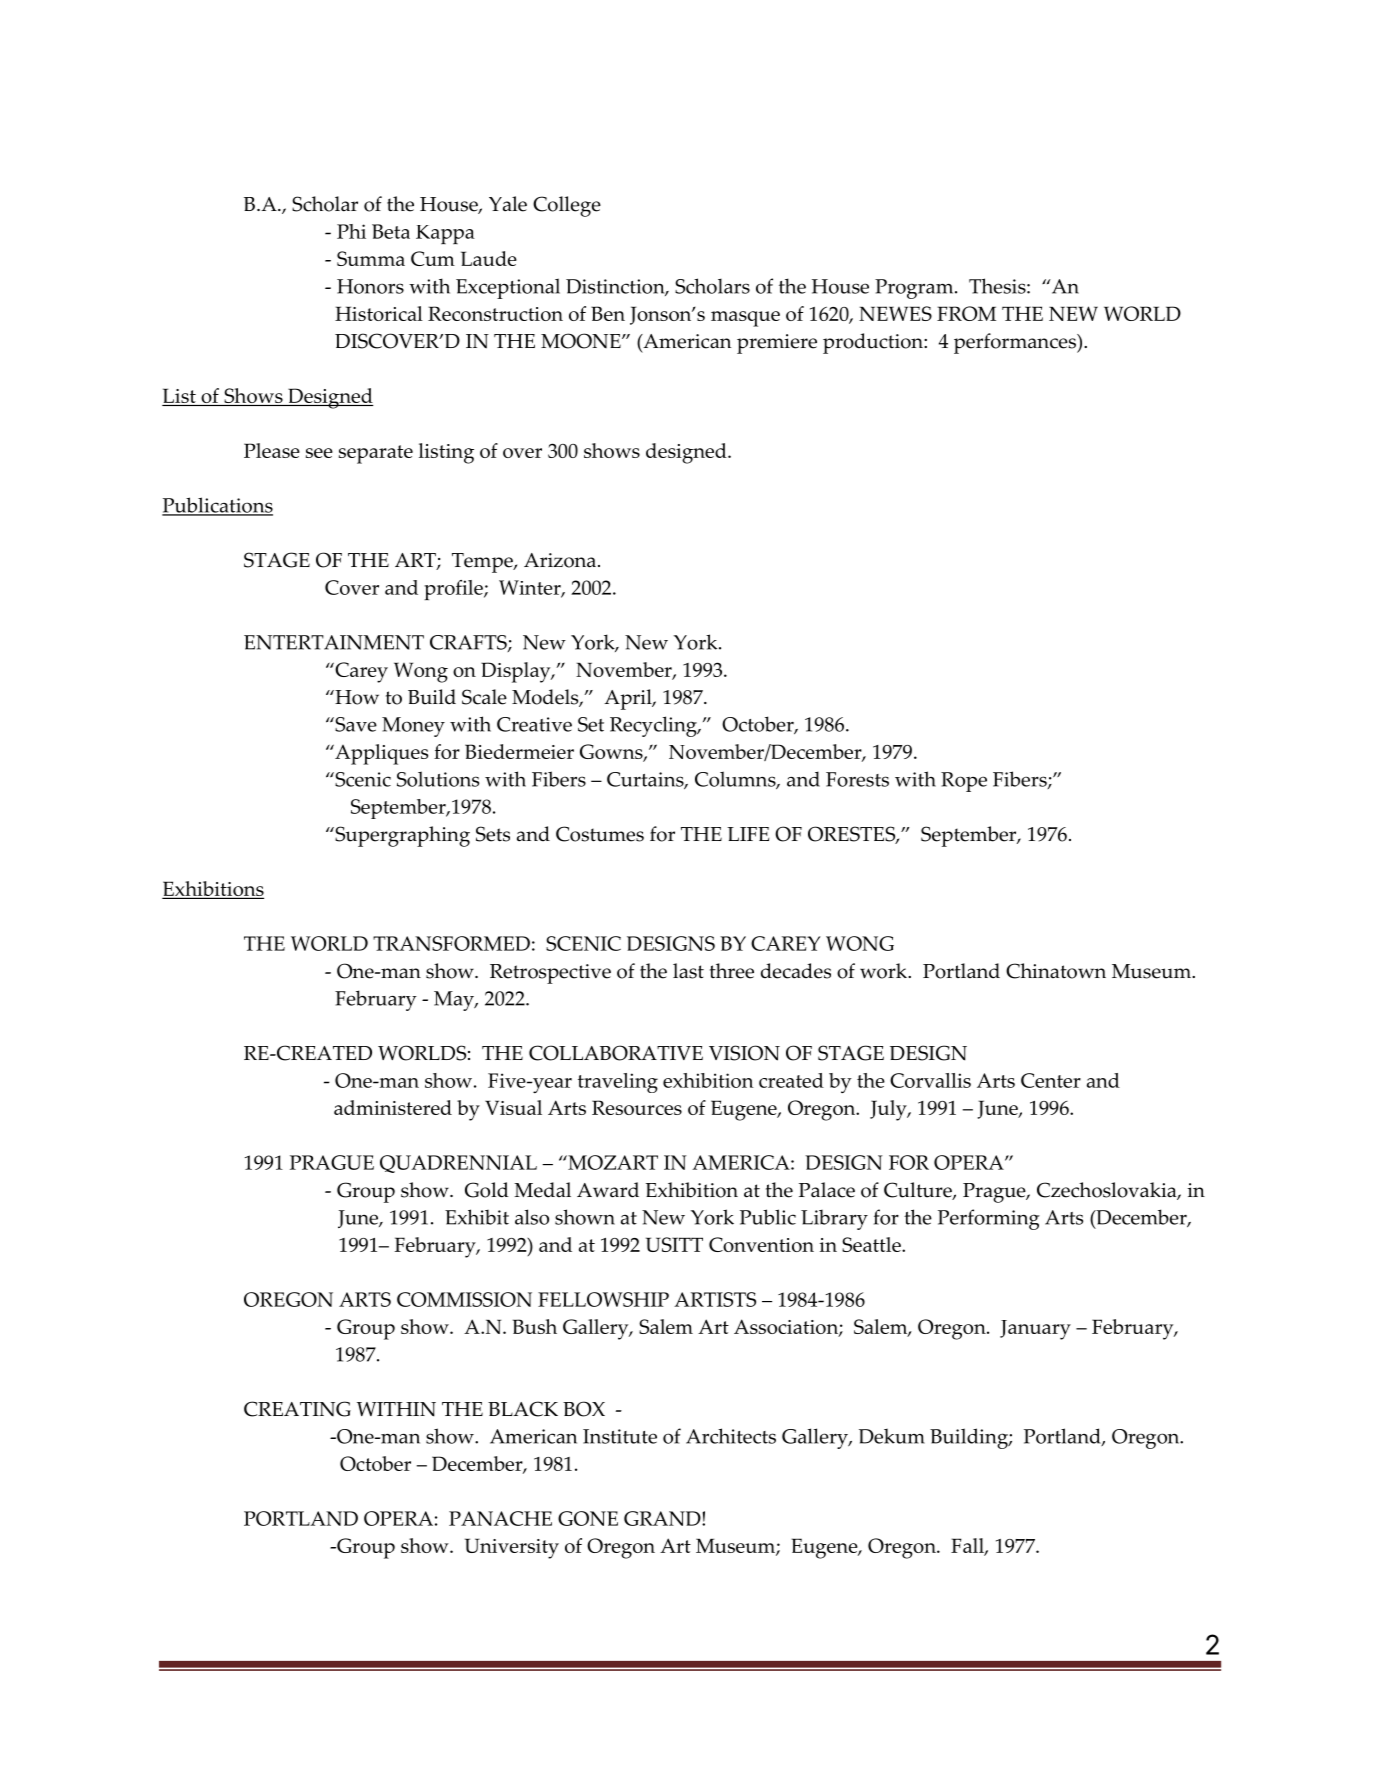 The width and height of the document is (1380, 1786). Describe the element at coordinates (451, 943) in the document. I see `TRANSFORMED` at that location.
